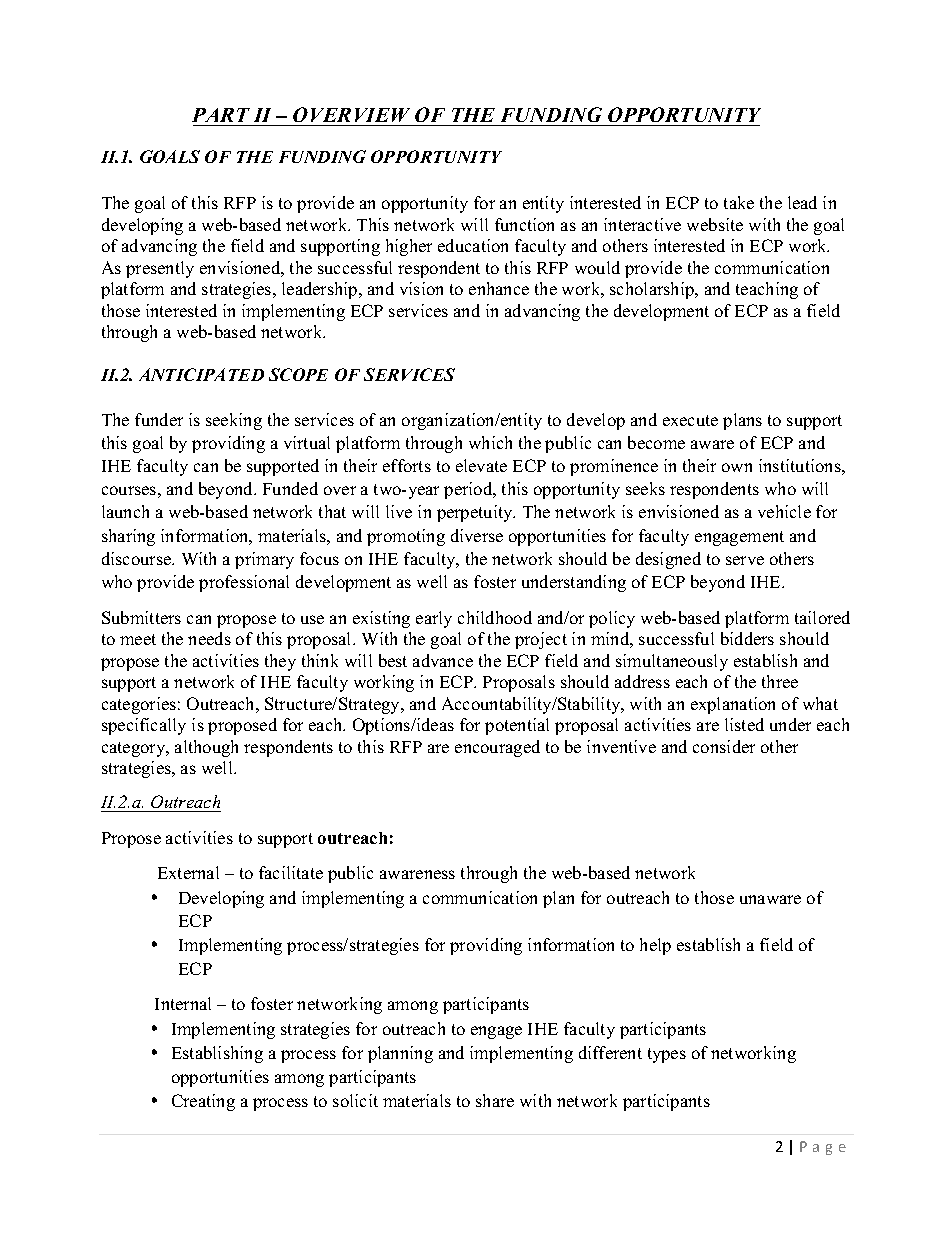 The width and height of the image is (952, 1233). Describe the element at coordinates (737, 467) in the image. I see `own` at that location.
